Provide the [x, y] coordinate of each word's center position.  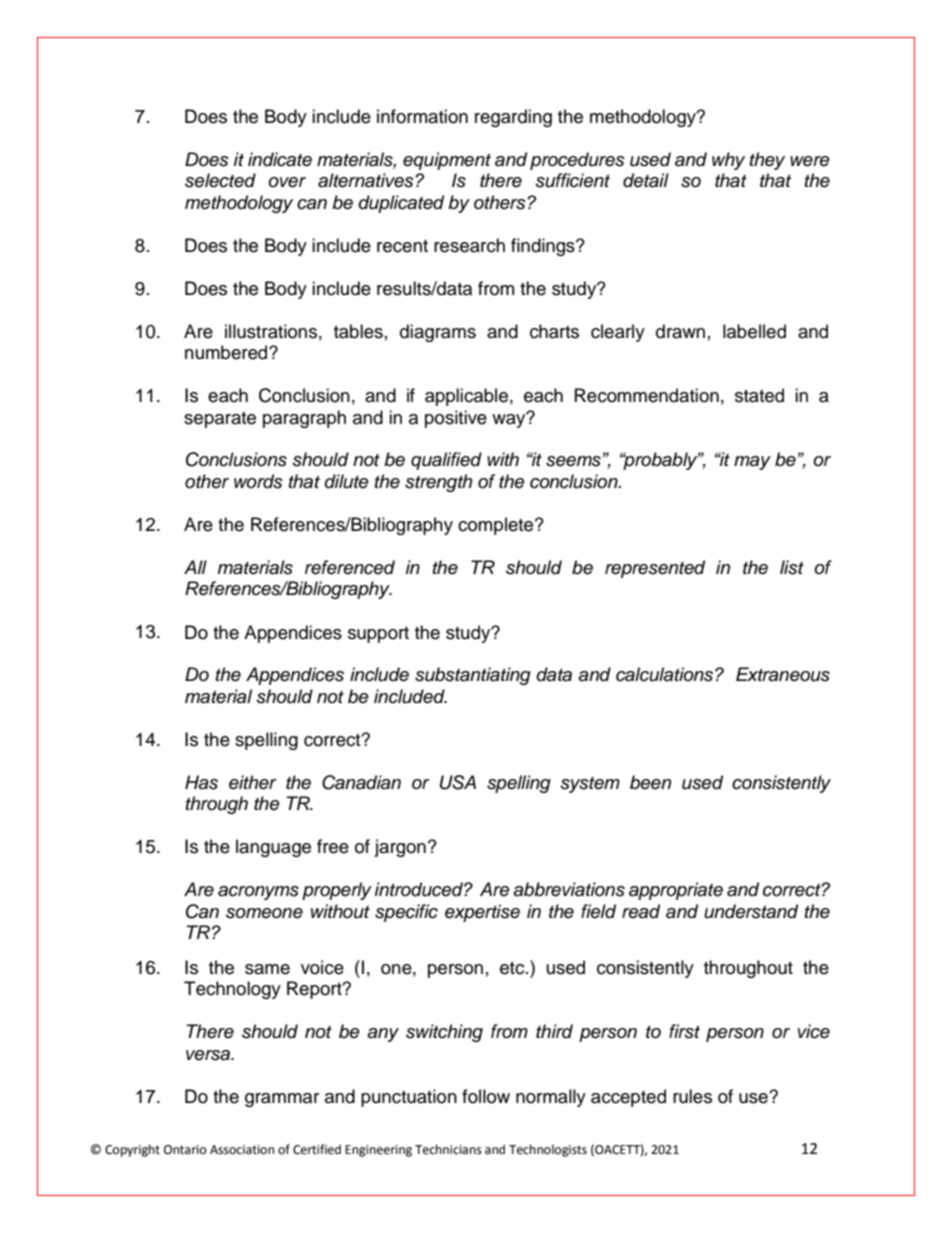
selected [220, 180]
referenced [350, 567]
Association [242, 1150]
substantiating [473, 676]
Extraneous [783, 674]
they [767, 161]
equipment [447, 161]
